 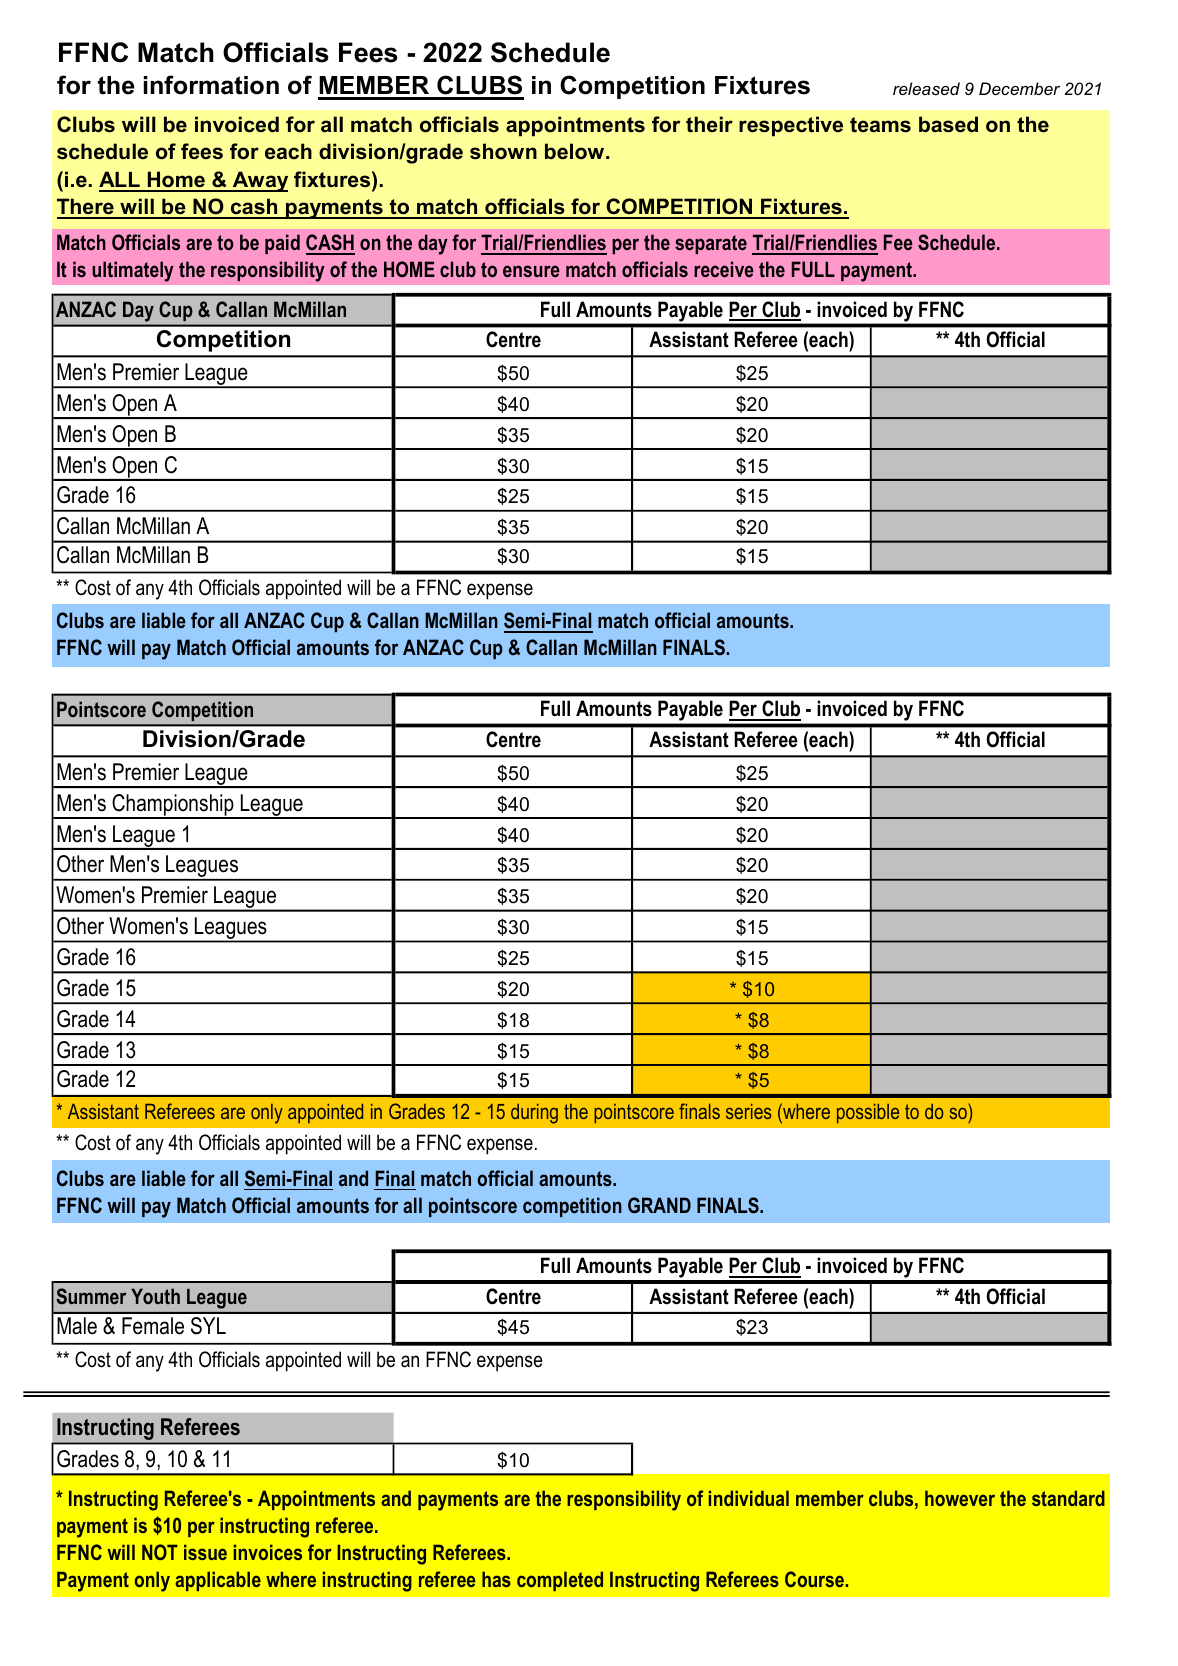 I want to click on during, so click(x=534, y=1114).
